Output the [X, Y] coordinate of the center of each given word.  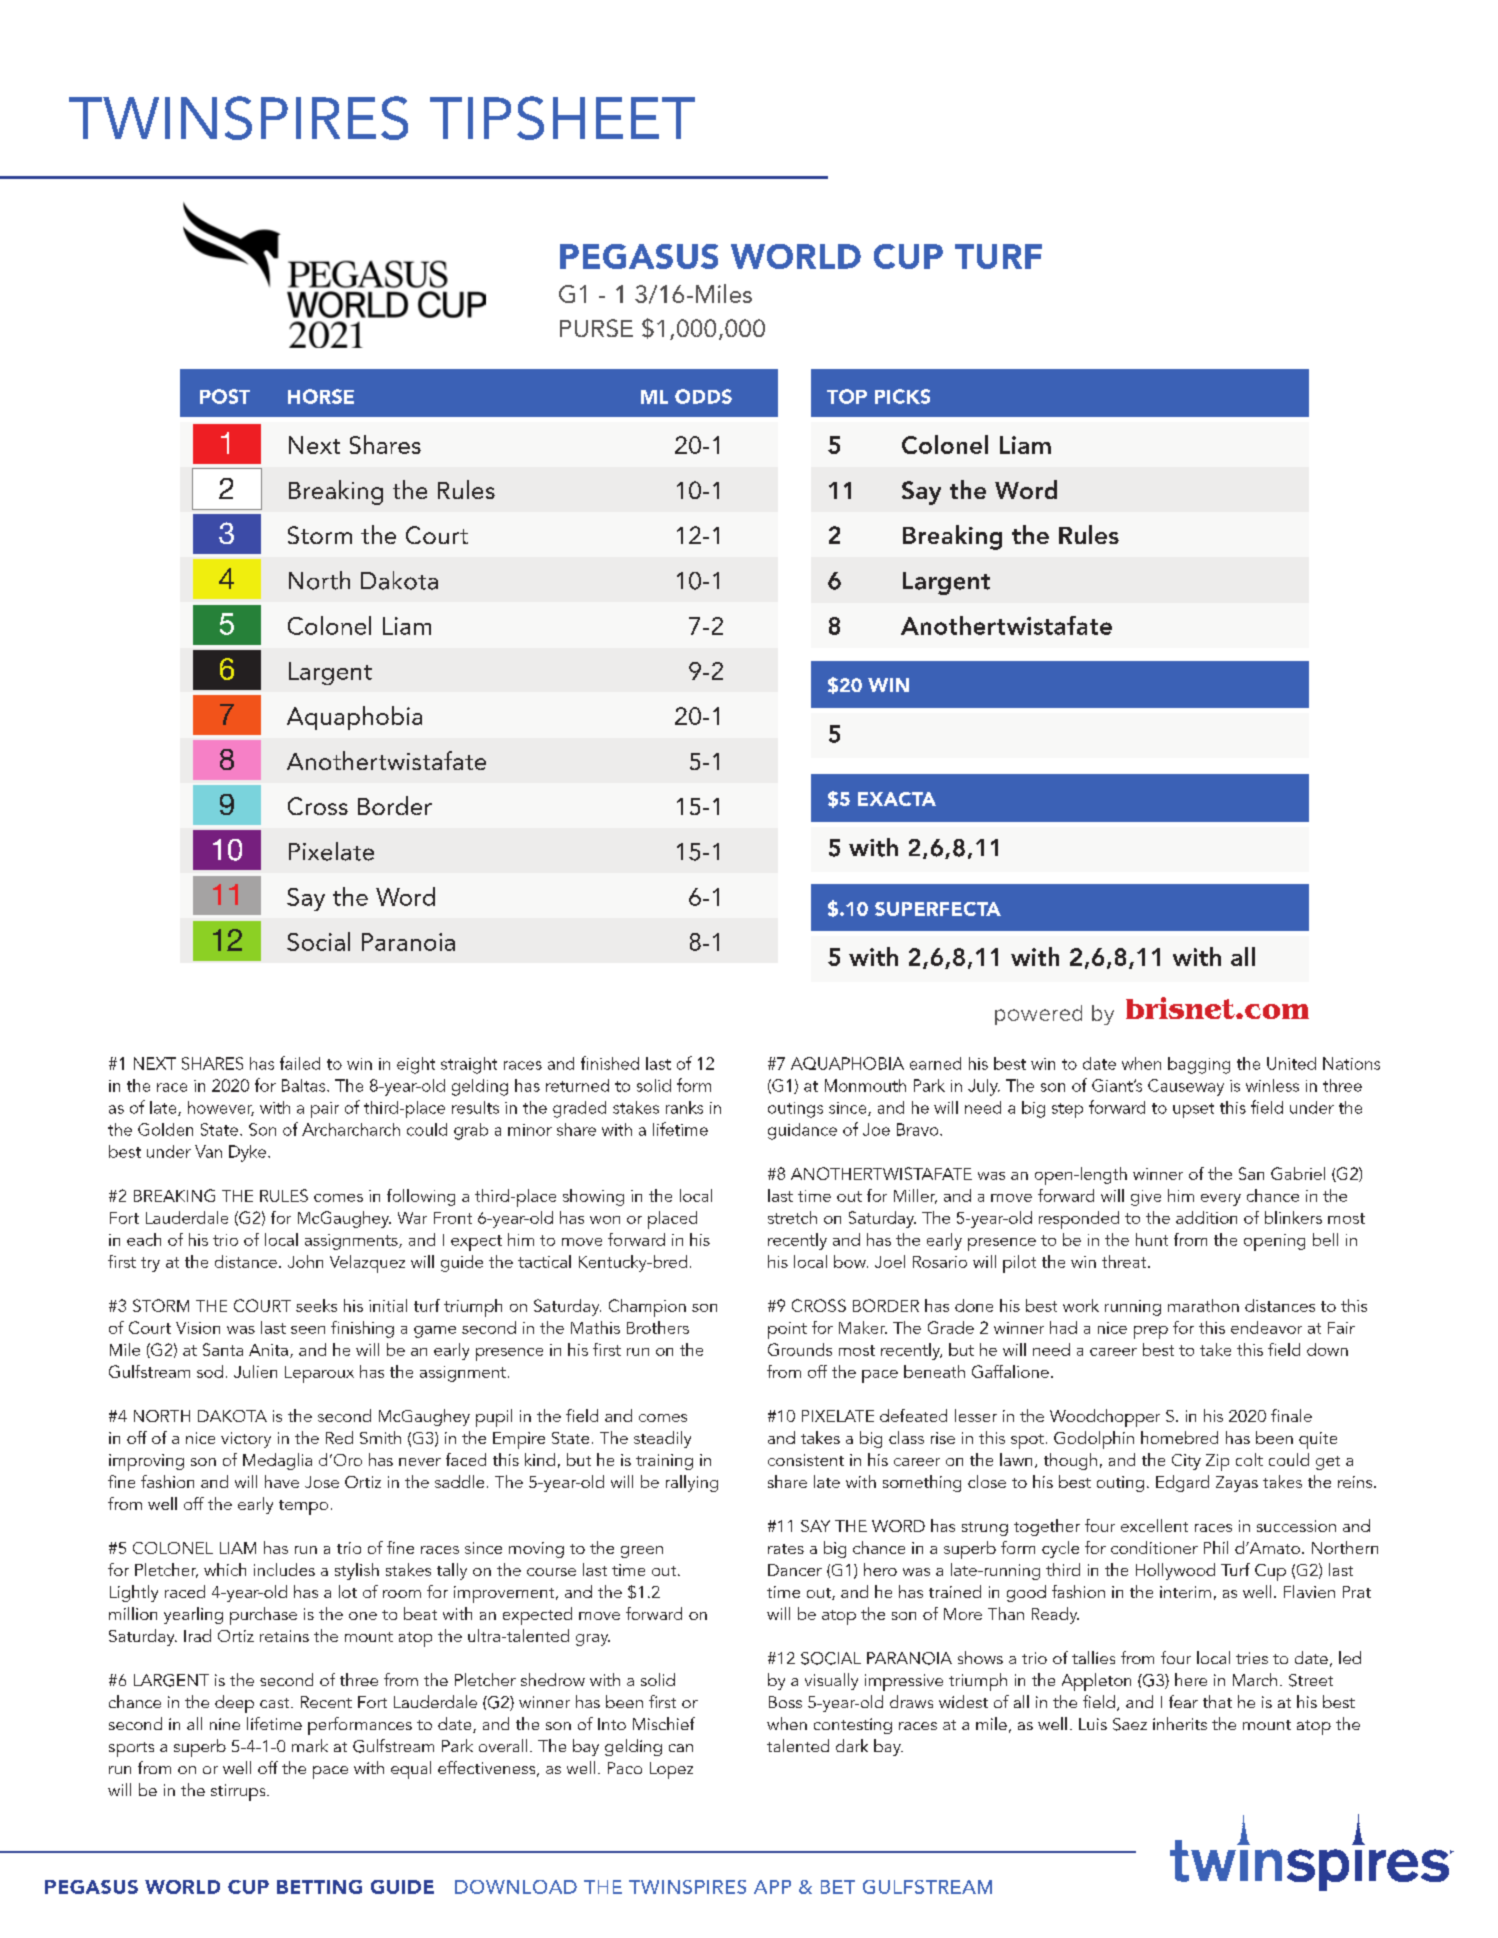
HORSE [321, 396]
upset [1193, 1110]
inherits [1180, 1723]
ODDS [703, 396]
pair [325, 1110]
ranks [684, 1107]
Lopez [671, 1770]
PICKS [902, 396]
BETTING [319, 1887]
